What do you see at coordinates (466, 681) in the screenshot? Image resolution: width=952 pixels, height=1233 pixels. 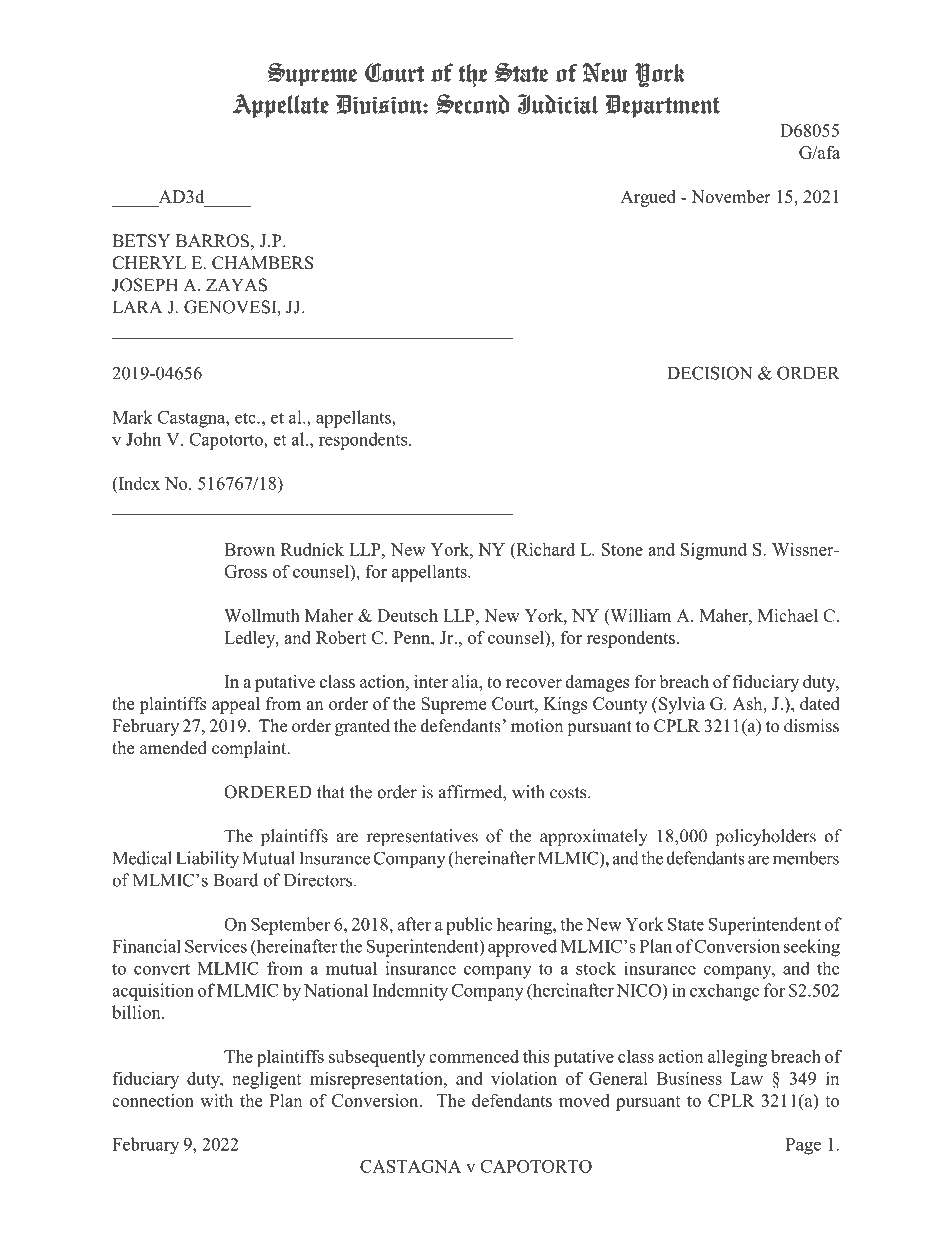 I see `alia` at bounding box center [466, 681].
